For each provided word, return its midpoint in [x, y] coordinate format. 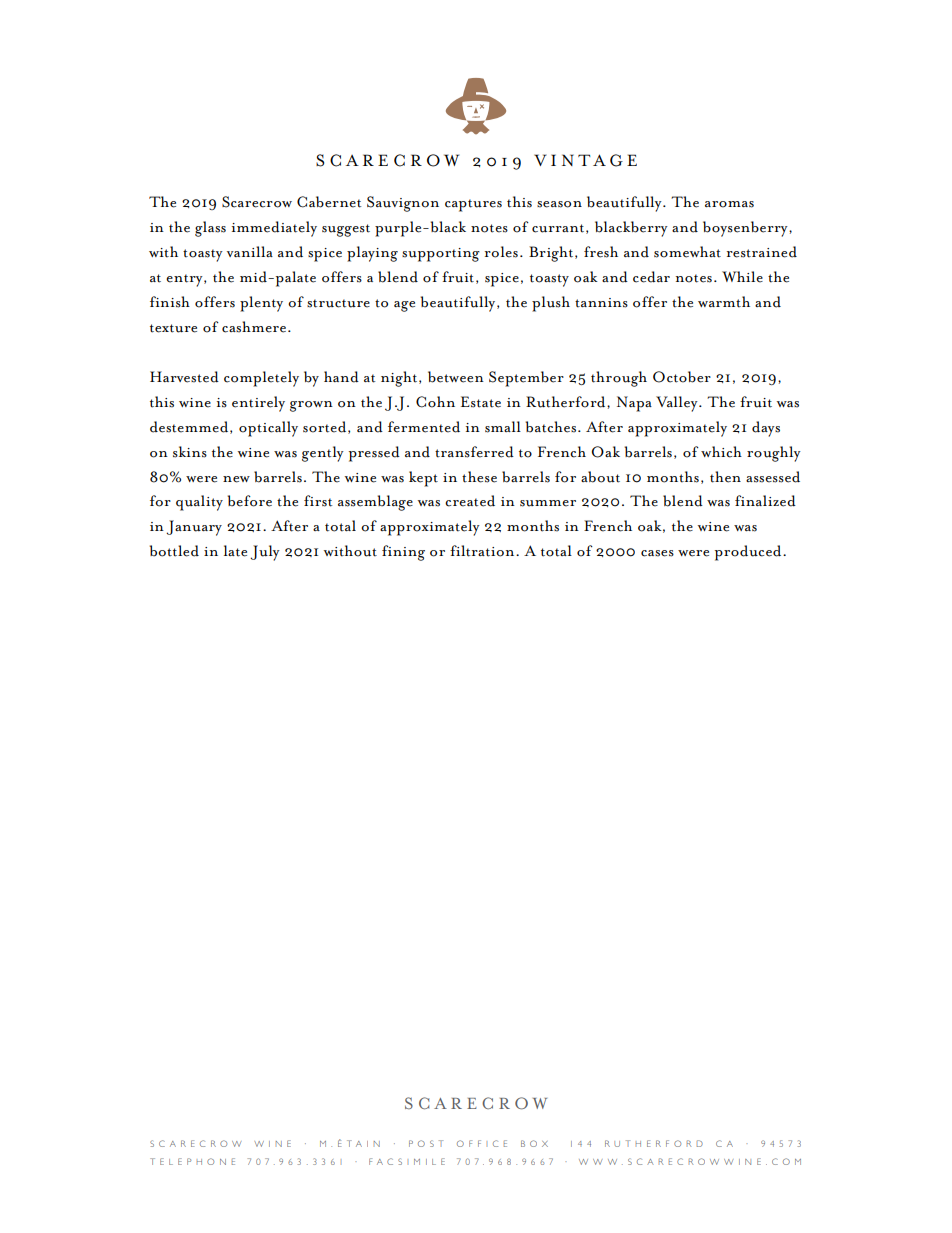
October [682, 377]
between [456, 377]
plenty [261, 304]
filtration [483, 551]
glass [210, 229]
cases [657, 553]
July [265, 553]
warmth [724, 302]
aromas [729, 204]
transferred [474, 452]
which [721, 452]
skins [190, 452]
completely [261, 379]
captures [473, 205]
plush [551, 304]
